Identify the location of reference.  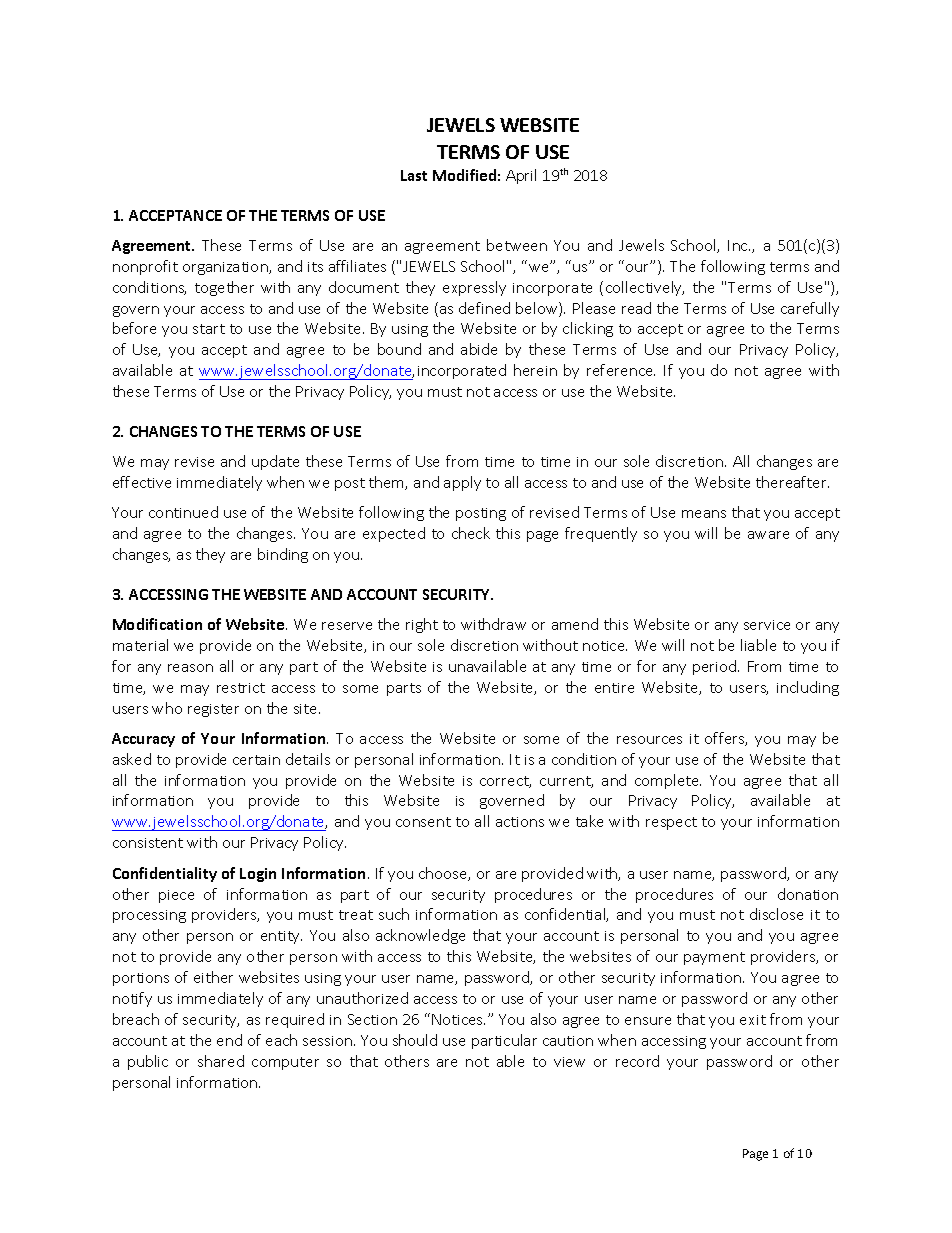
(621, 370).
